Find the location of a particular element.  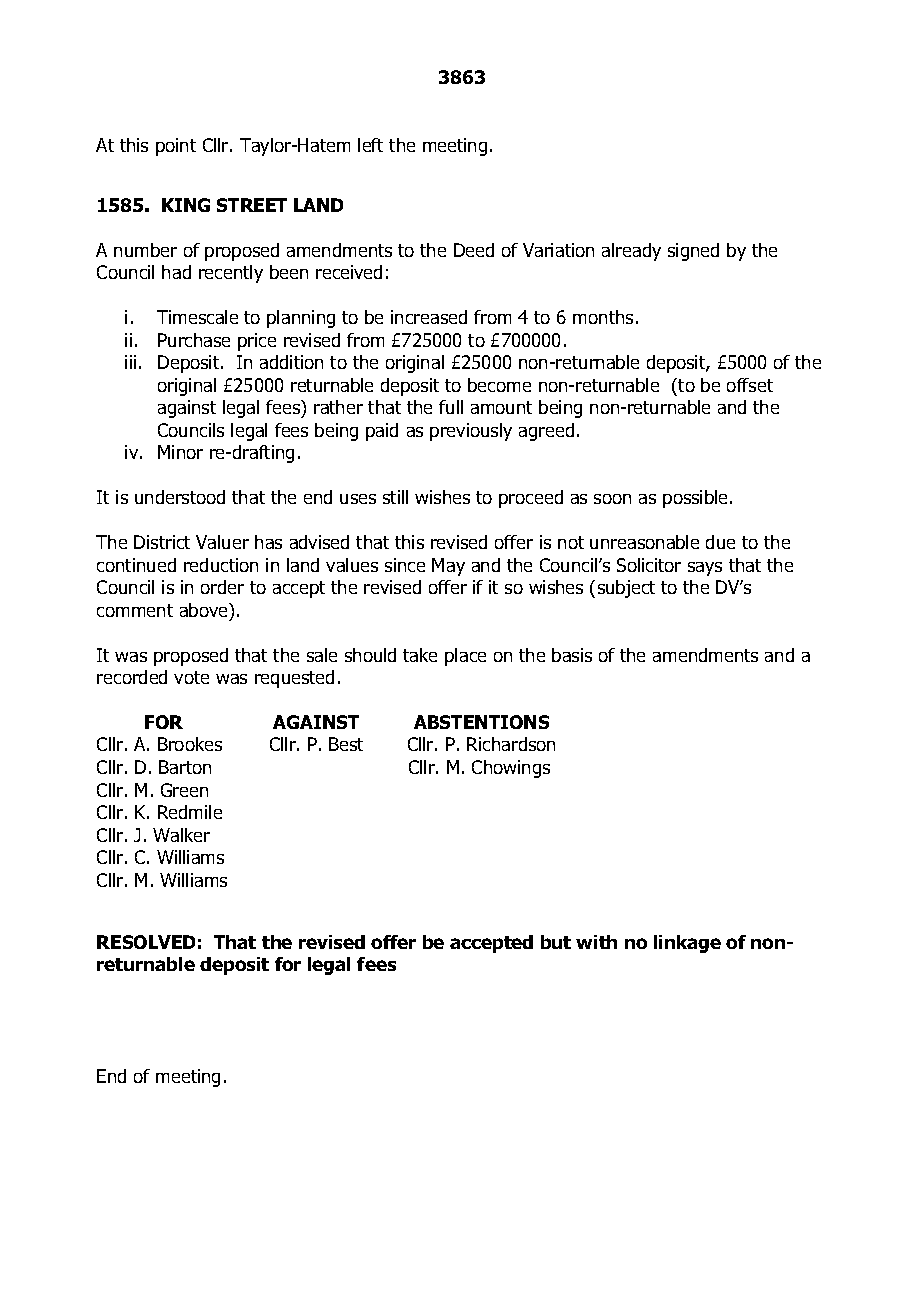

Valuer is located at coordinates (222, 542).
